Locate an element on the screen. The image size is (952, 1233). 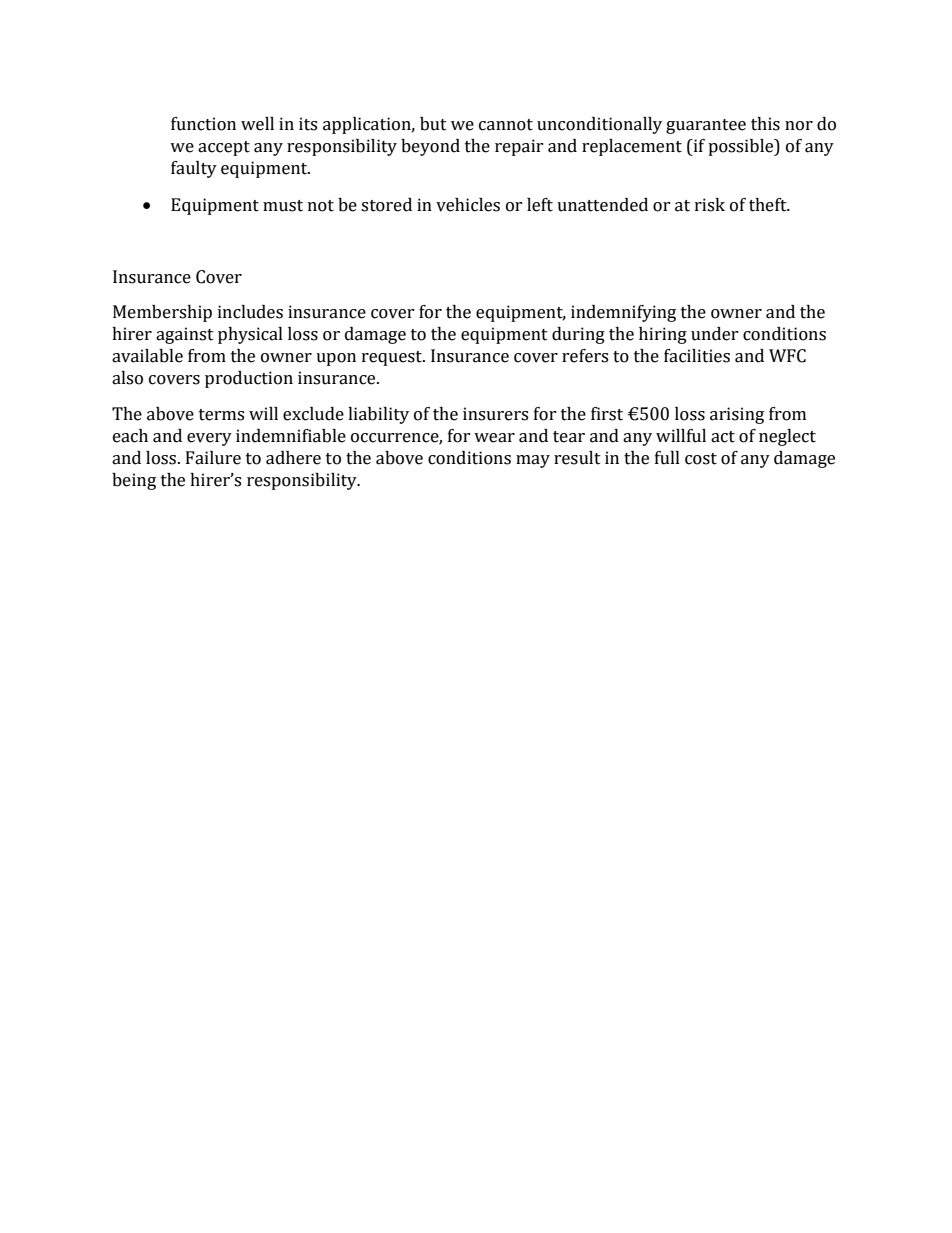
guarantee is located at coordinates (706, 126).
